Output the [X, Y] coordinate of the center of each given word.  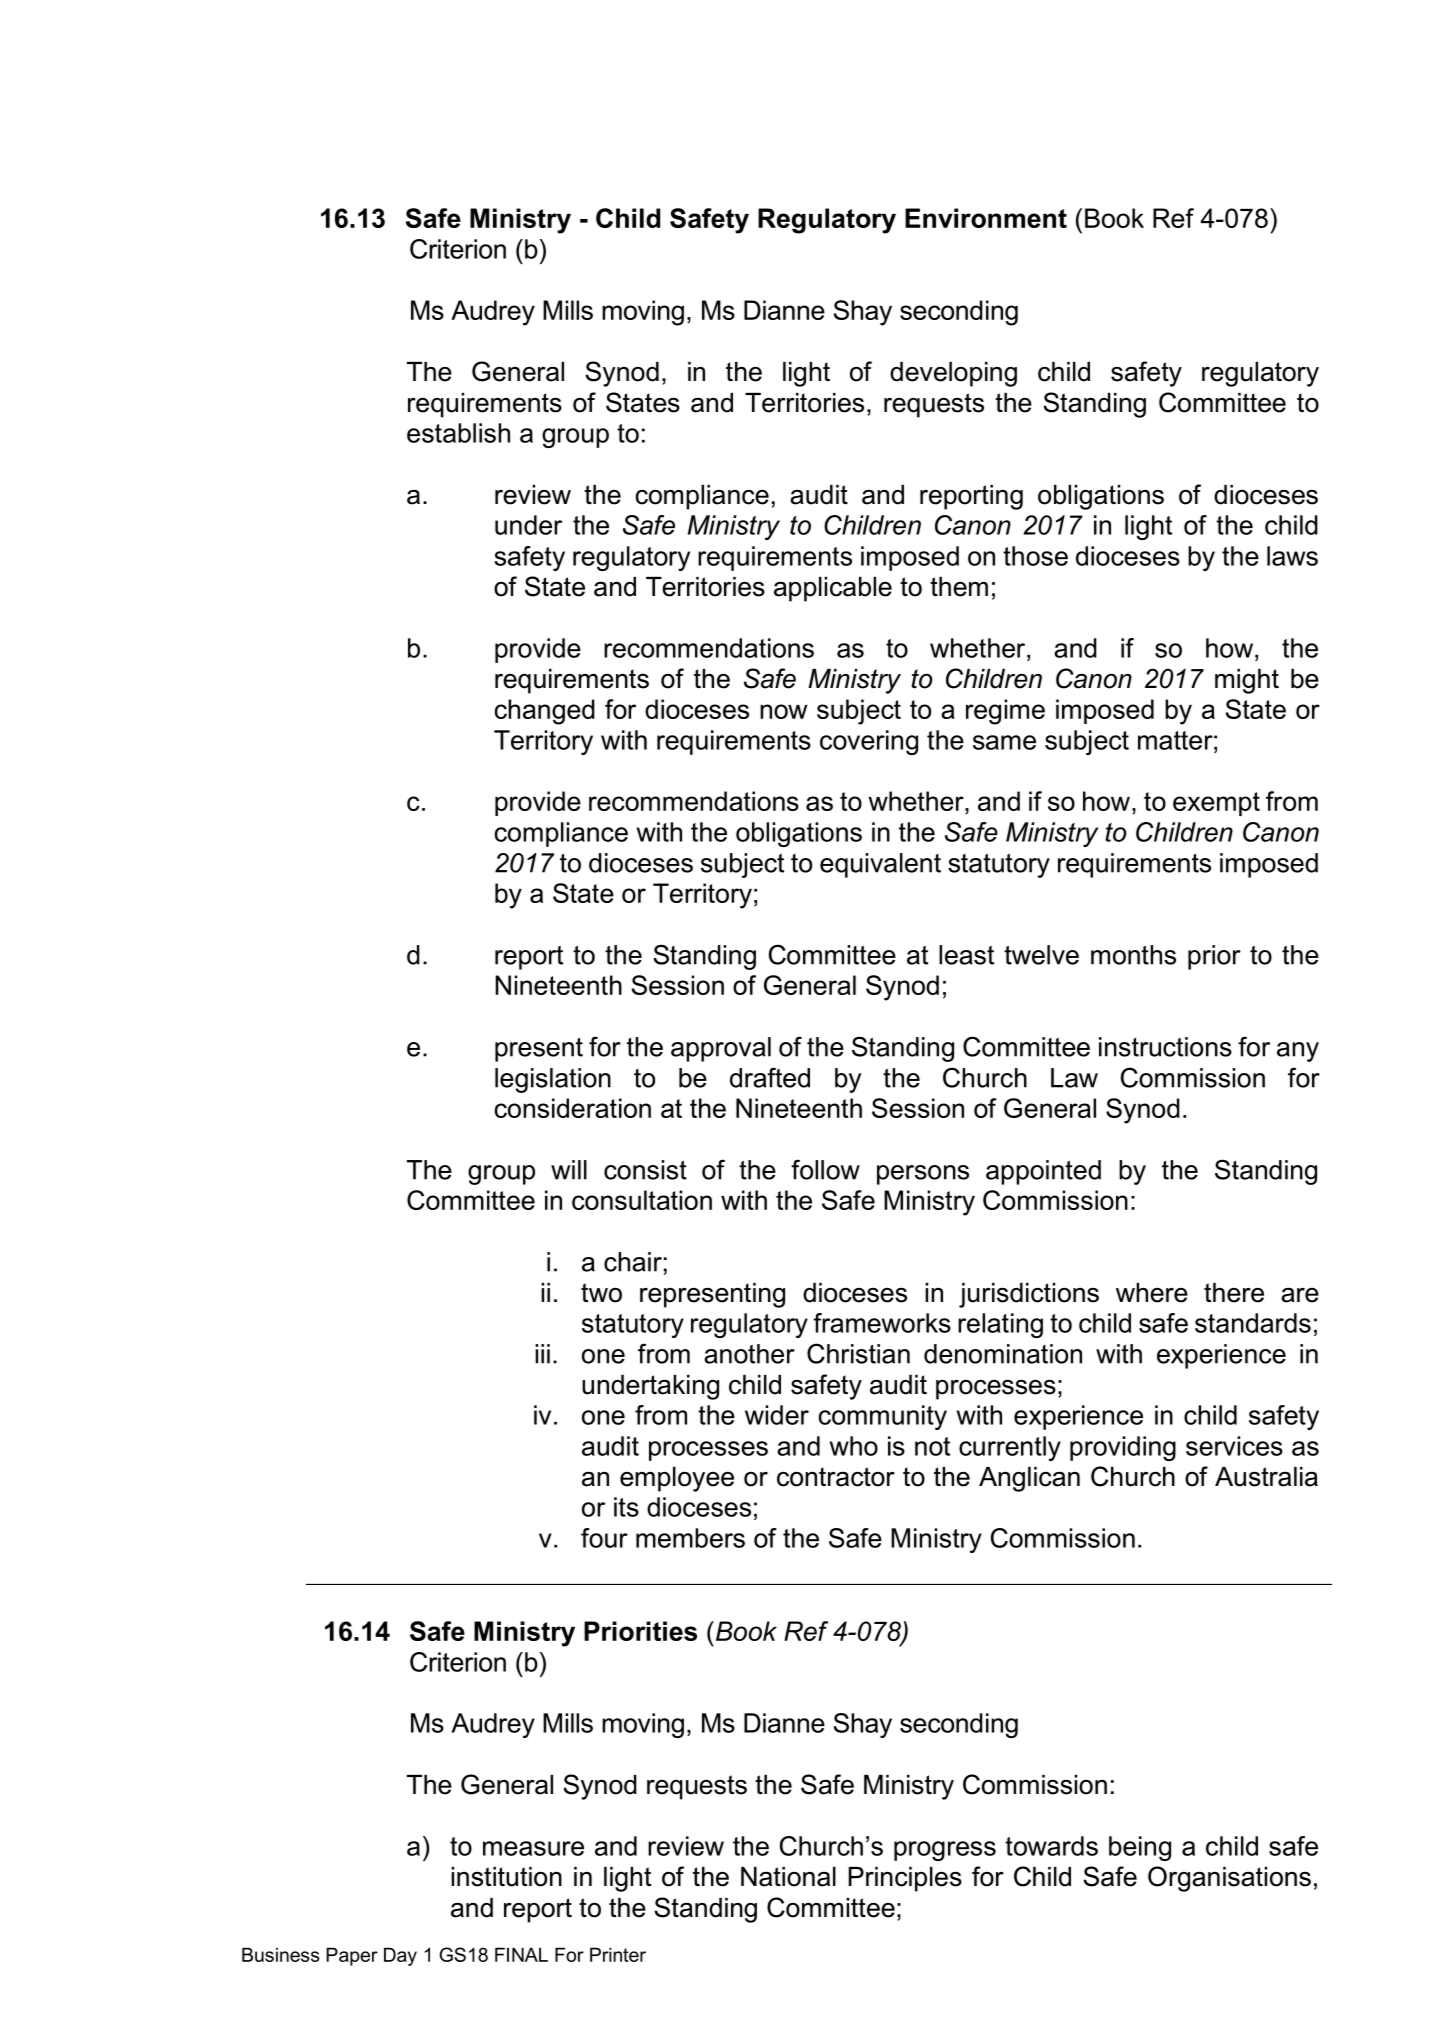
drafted [770, 1077]
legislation [553, 1080]
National [788, 1877]
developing [953, 374]
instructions [1165, 1047]
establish [458, 433]
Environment [986, 218]
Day [400, 1956]
